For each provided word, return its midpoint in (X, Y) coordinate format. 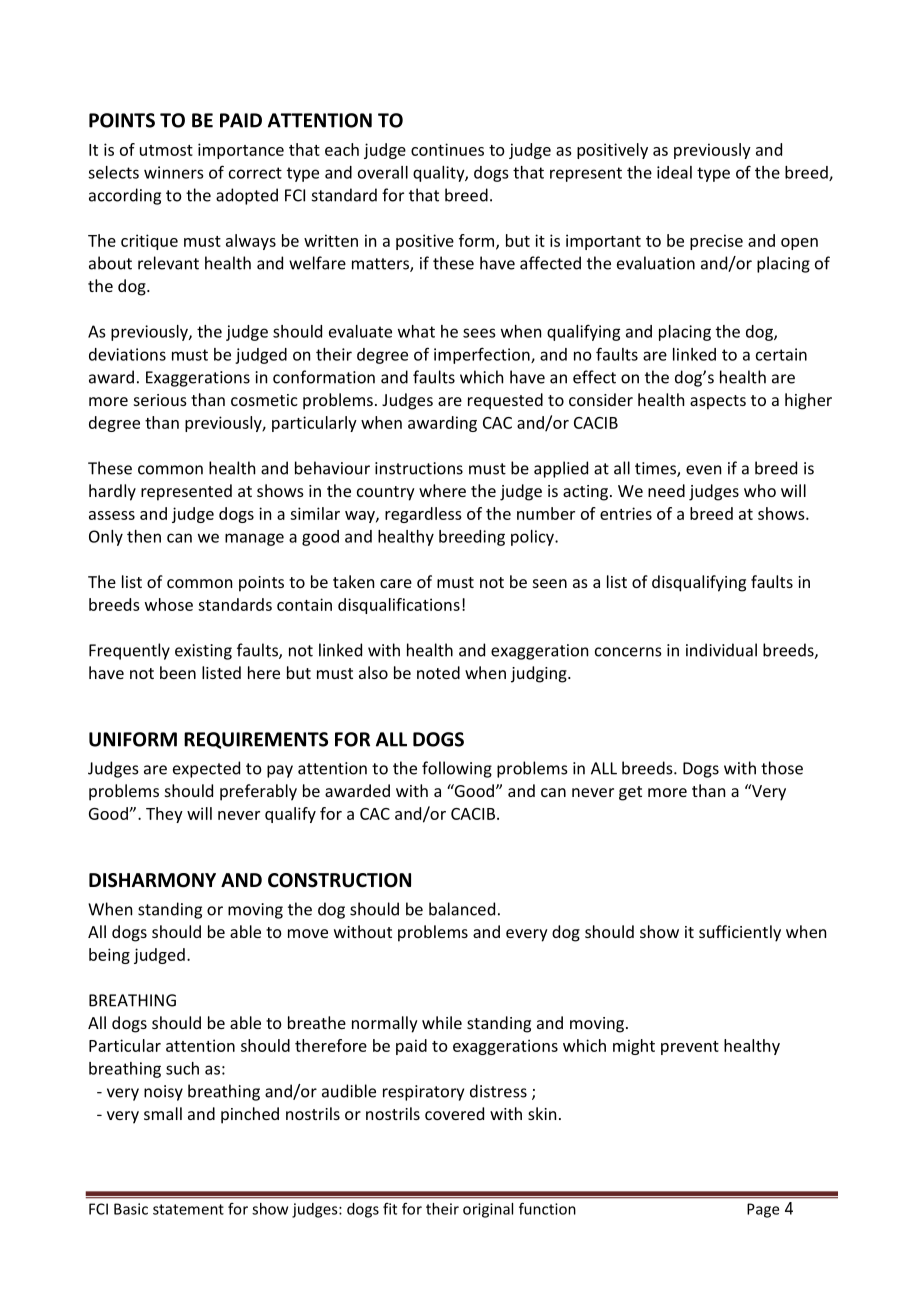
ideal (674, 172)
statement (188, 1209)
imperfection (483, 355)
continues (447, 149)
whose (169, 604)
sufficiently (740, 933)
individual (721, 650)
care (396, 583)
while (442, 1022)
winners (173, 172)
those (782, 768)
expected (206, 769)
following (457, 769)
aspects (718, 402)
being (109, 956)
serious (160, 400)
